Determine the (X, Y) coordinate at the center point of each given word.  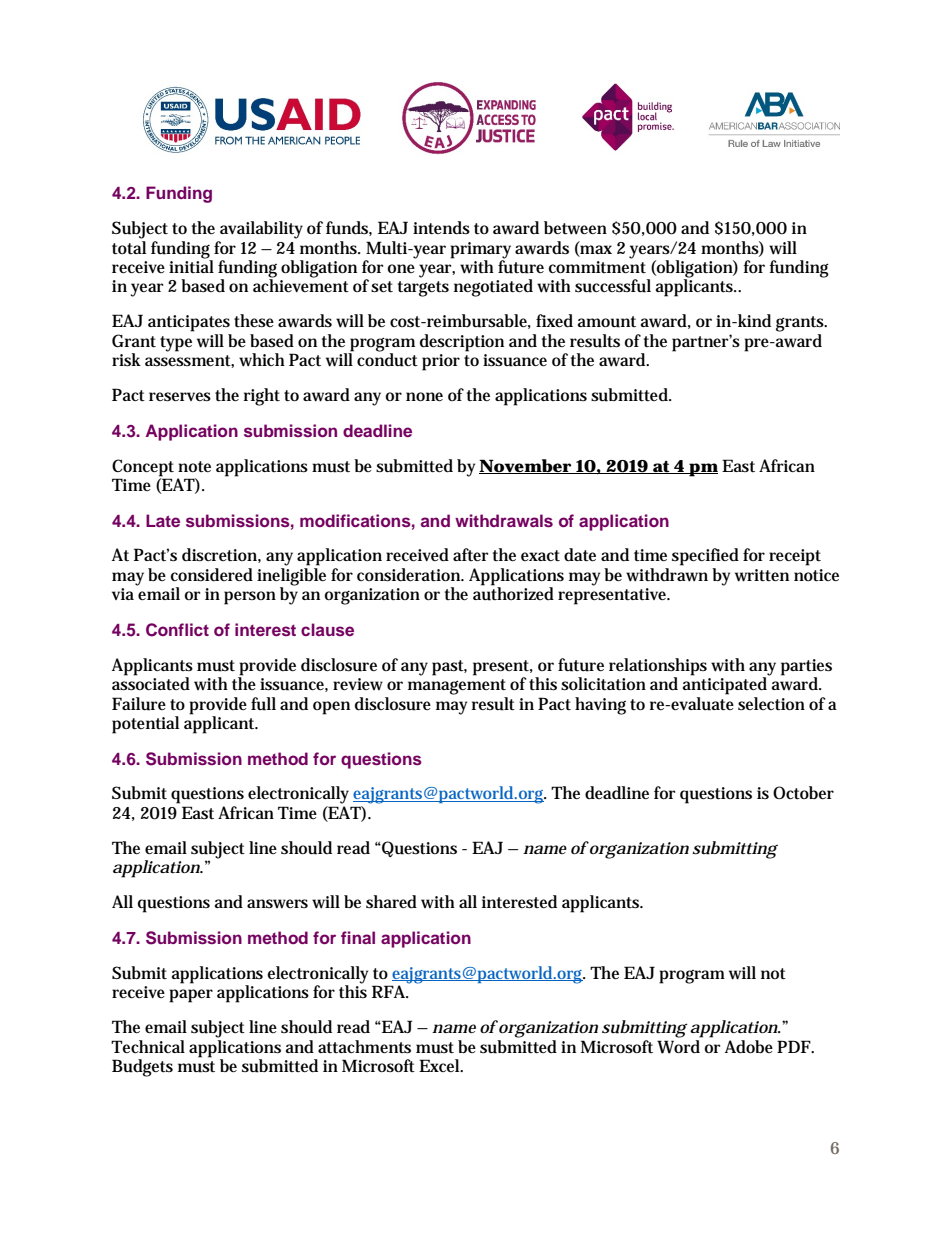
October (803, 793)
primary (480, 250)
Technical (148, 1046)
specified (705, 557)
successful (613, 286)
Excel (440, 1065)
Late (163, 520)
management (457, 687)
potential (145, 725)
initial (191, 265)
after (470, 554)
